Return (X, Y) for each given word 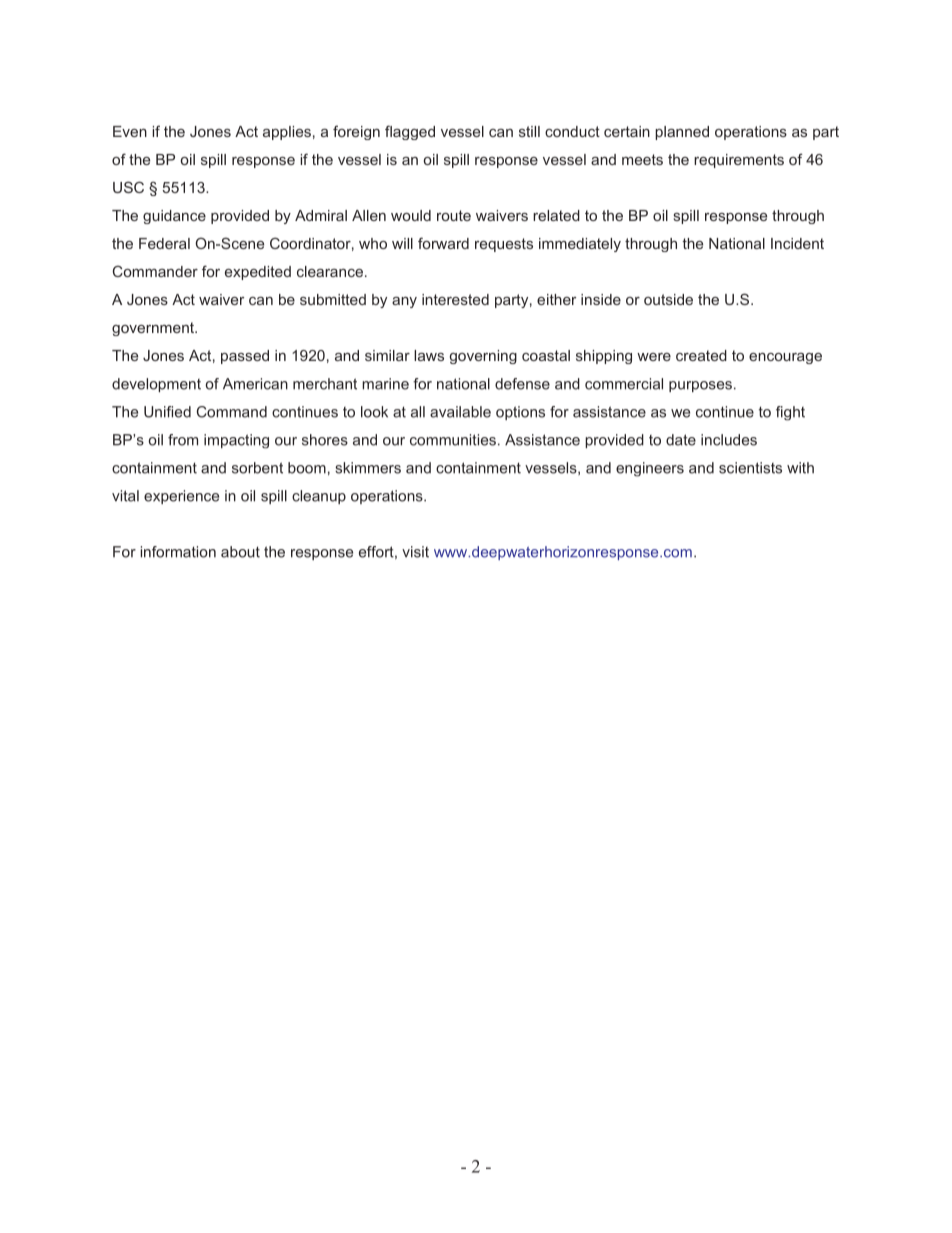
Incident (797, 243)
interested (455, 299)
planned (682, 133)
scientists (750, 468)
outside (668, 299)
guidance (174, 217)
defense (522, 384)
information (178, 552)
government (154, 329)
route (454, 215)
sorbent (257, 468)
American (255, 384)
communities (453, 440)
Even (130, 131)
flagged (410, 132)
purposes (700, 386)
